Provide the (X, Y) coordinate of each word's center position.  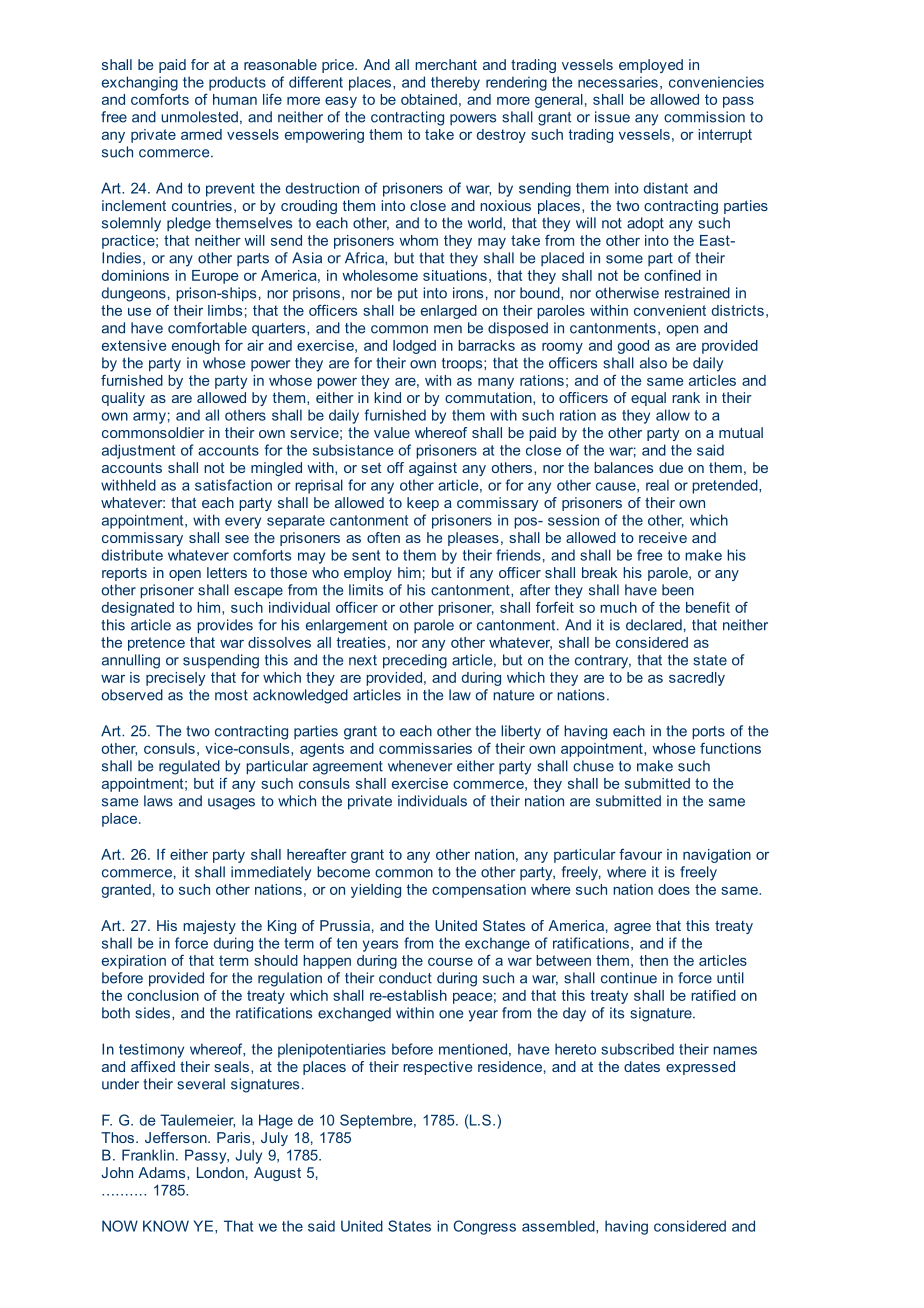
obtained (429, 99)
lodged (414, 347)
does (674, 889)
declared (654, 625)
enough (196, 347)
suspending (221, 661)
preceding (415, 661)
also (653, 363)
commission (704, 117)
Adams (163, 1173)
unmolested (199, 117)
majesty (209, 927)
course (450, 961)
